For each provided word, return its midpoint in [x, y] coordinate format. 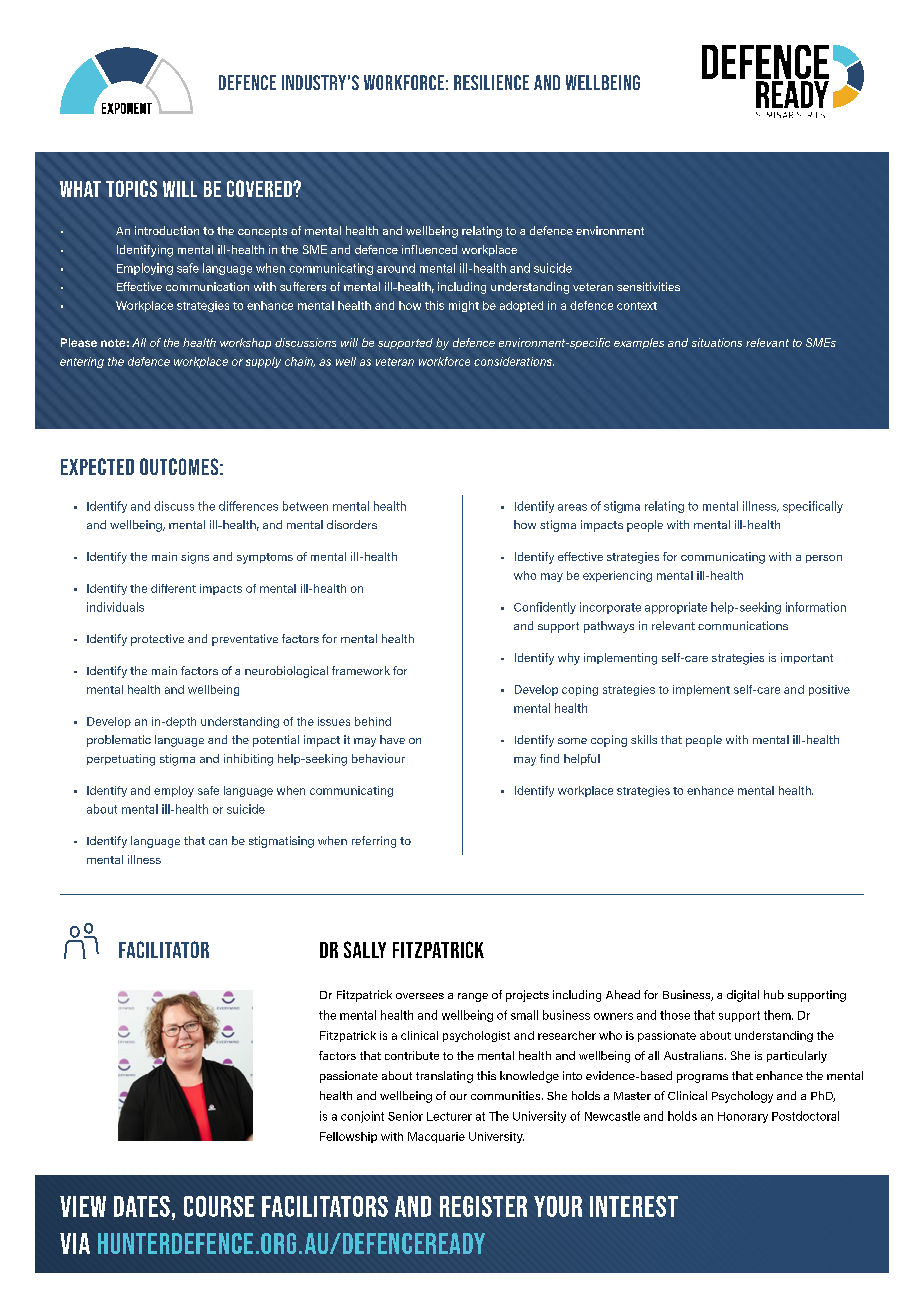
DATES [142, 1206]
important [807, 658]
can [218, 842]
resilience [491, 82]
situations [717, 342]
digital [743, 996]
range [473, 997]
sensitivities [648, 286]
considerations [514, 361]
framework [361, 670]
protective [157, 640]
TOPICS [131, 188]
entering [82, 362]
